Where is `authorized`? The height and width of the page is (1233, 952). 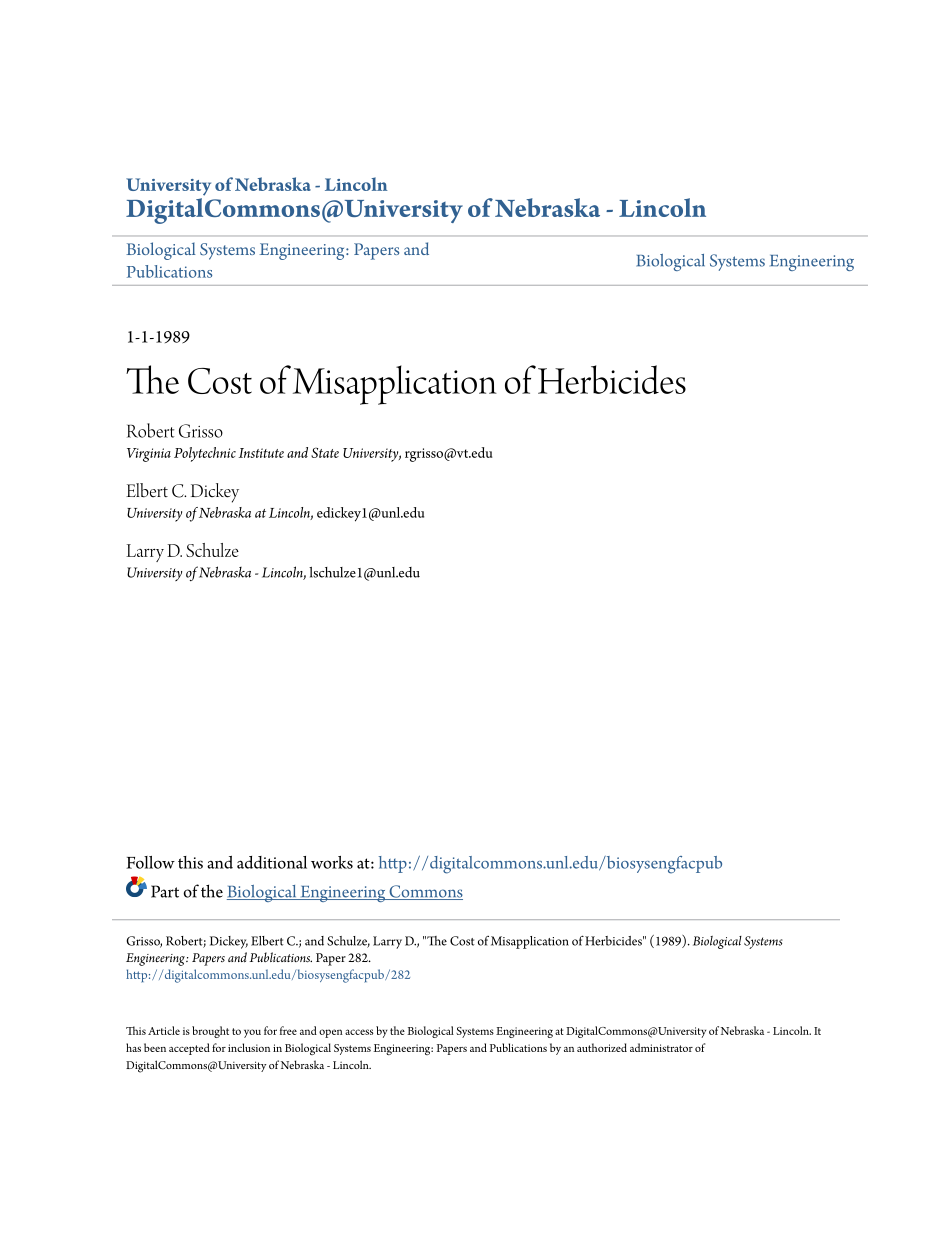 authorized is located at coordinates (602, 1047).
